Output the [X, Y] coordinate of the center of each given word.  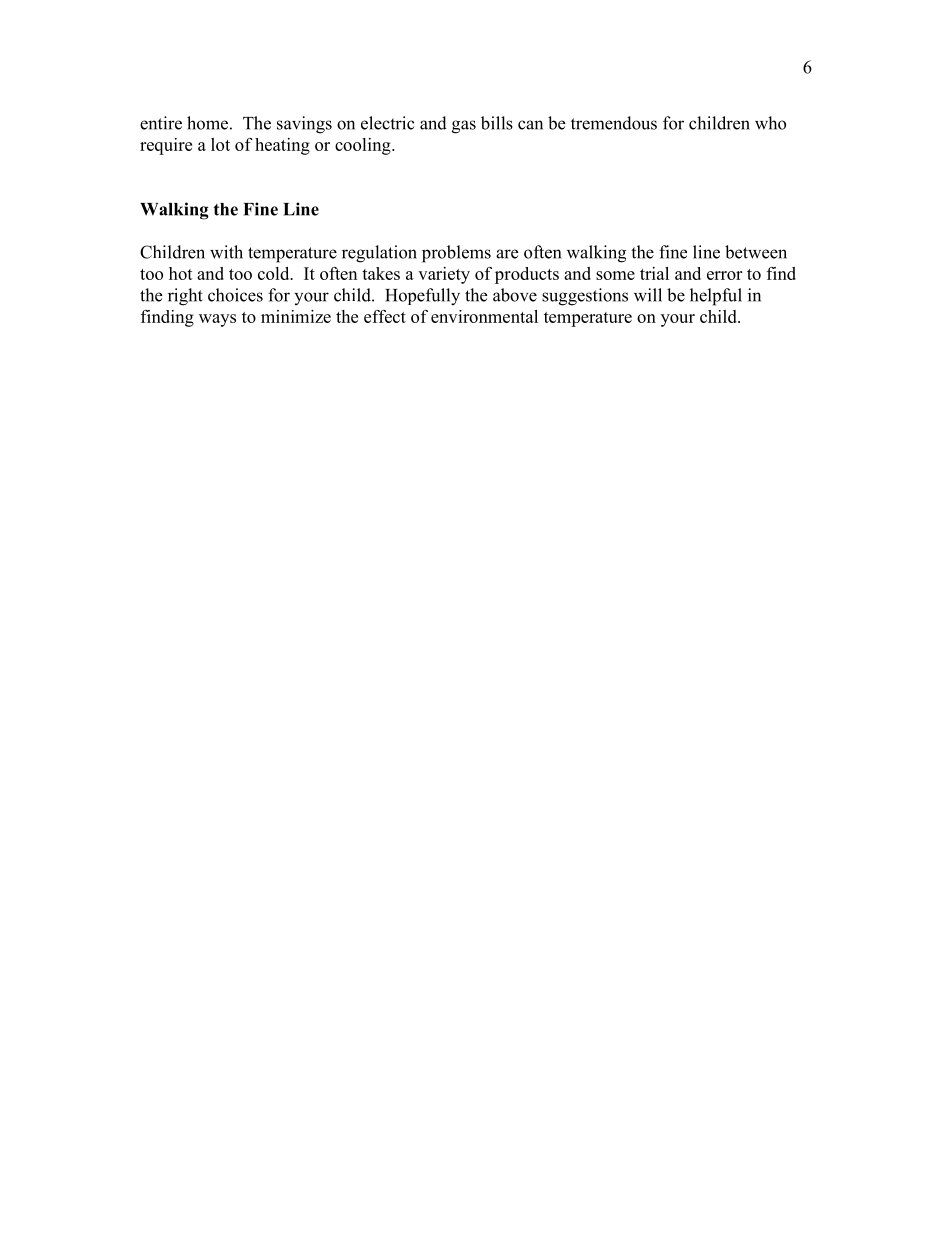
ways [217, 320]
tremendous [614, 123]
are [507, 254]
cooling [364, 146]
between [756, 252]
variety [444, 275]
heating [282, 146]
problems [456, 254]
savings [304, 125]
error [724, 275]
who [770, 123]
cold [275, 273]
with [226, 252]
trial [654, 273]
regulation [379, 254]
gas [464, 127]
